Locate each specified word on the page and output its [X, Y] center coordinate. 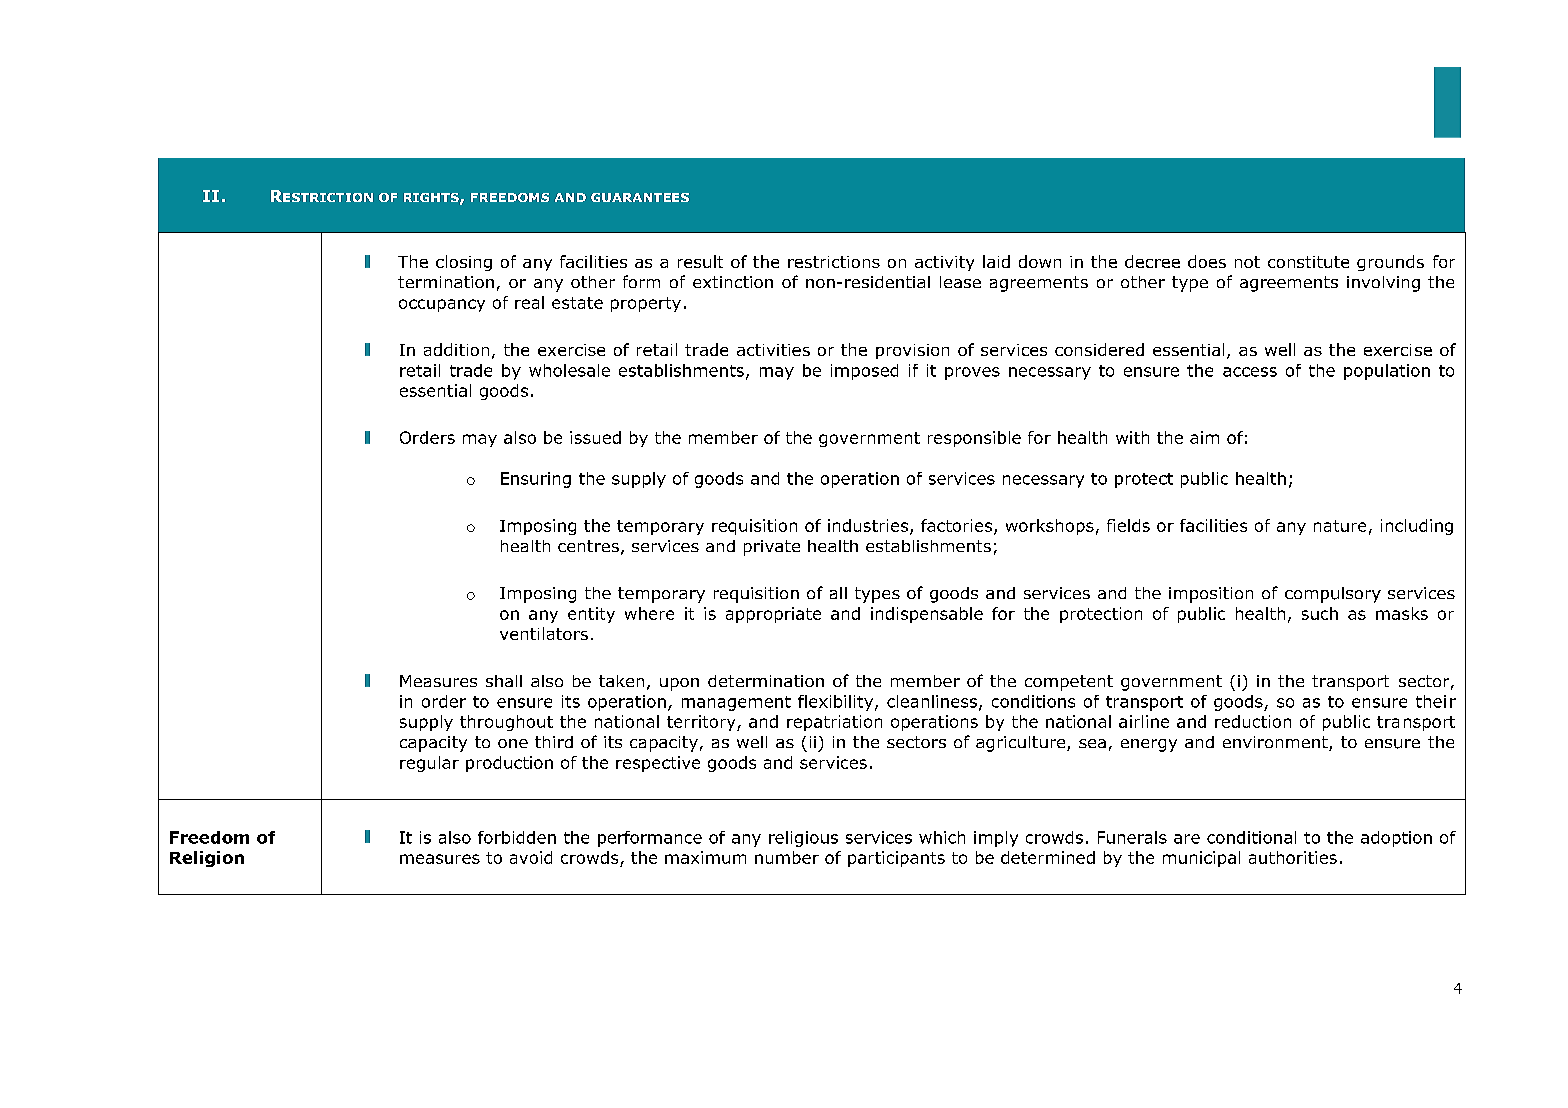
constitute [1308, 262]
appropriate [773, 615]
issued [595, 437]
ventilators [544, 633]
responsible [974, 439]
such [1320, 613]
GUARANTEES [640, 197]
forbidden [517, 837]
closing [464, 263]
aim [1204, 437]
